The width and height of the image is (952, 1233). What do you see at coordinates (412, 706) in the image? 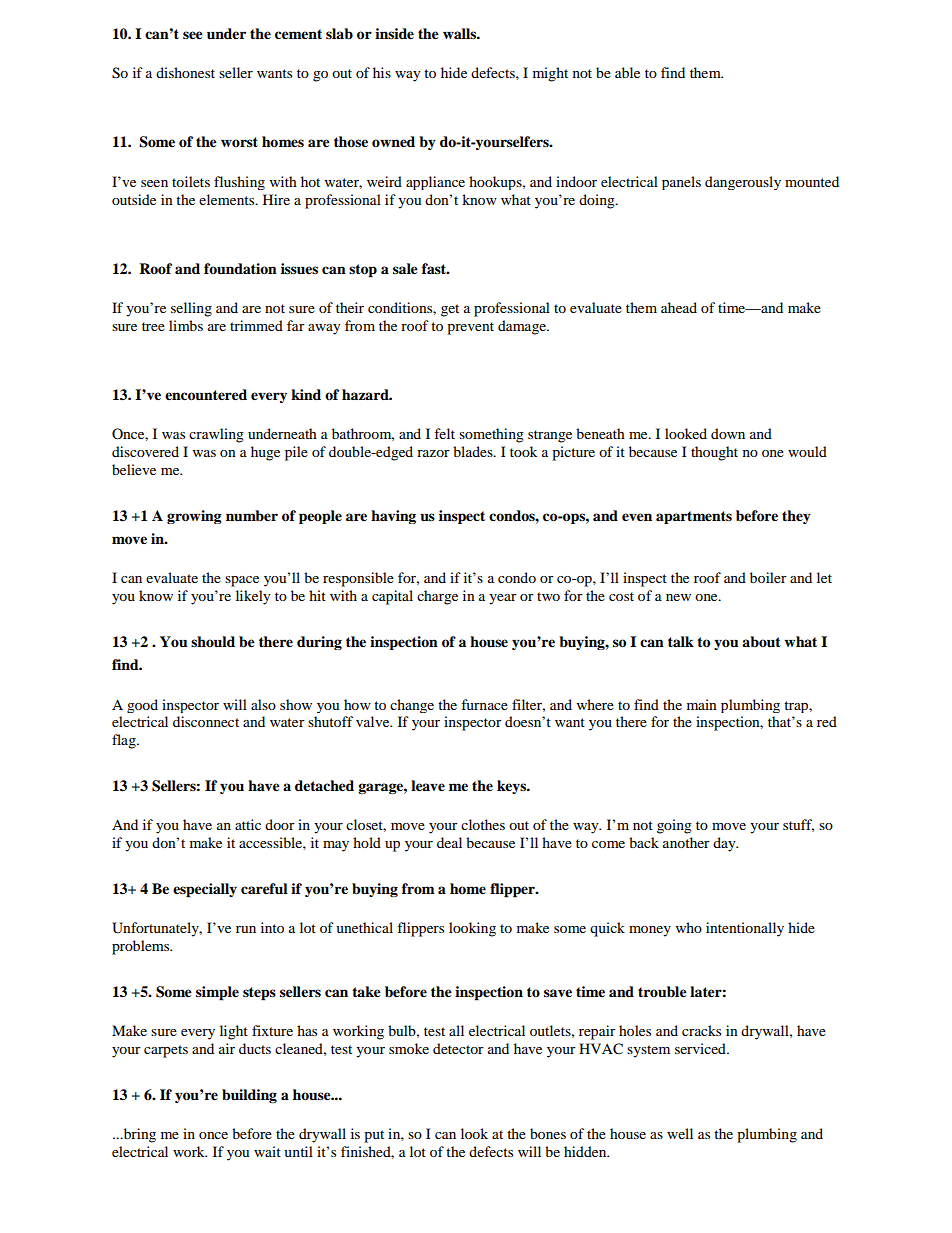
I see `change` at bounding box center [412, 706].
